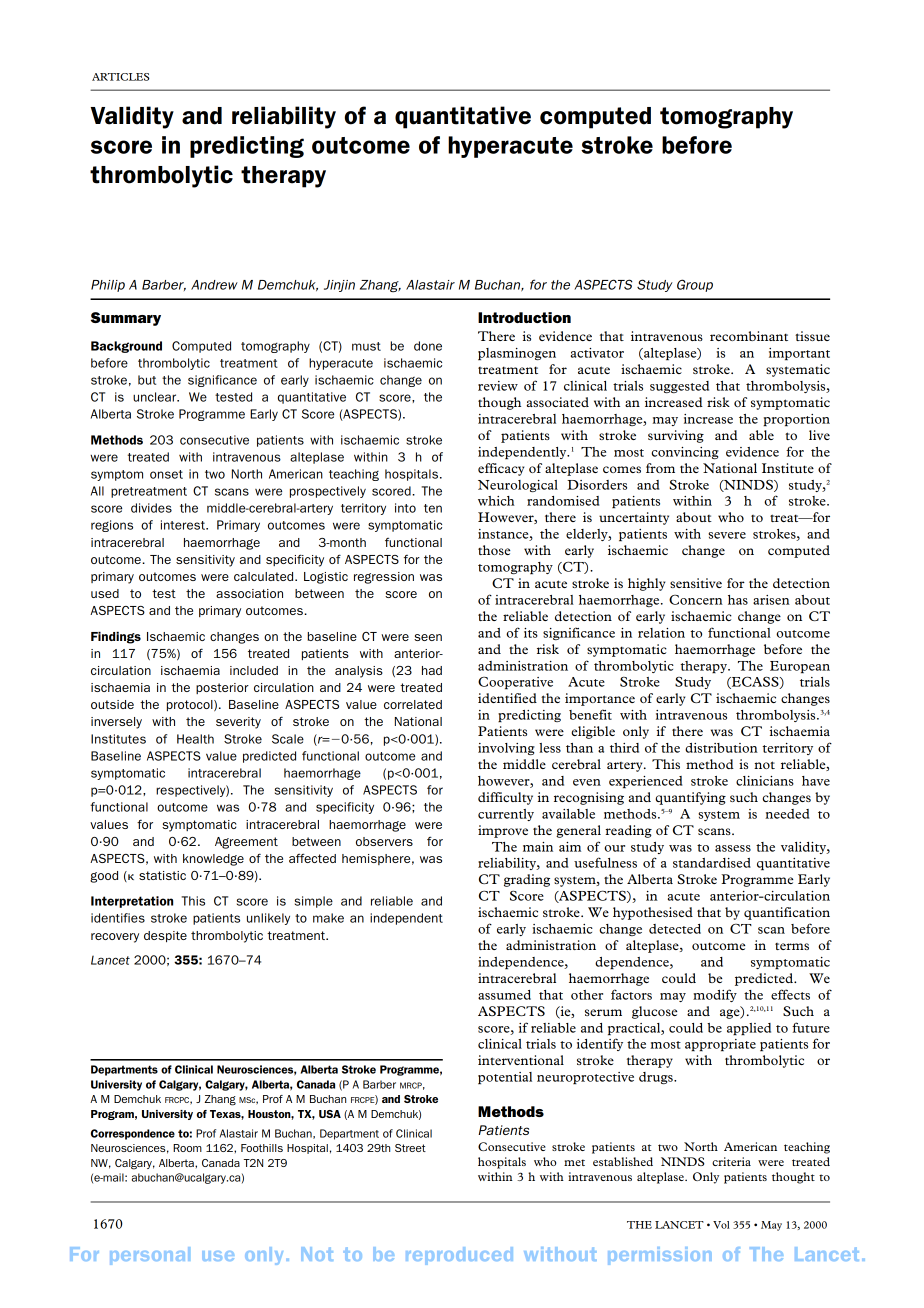 The height and width of the screenshot is (1308, 924). Describe the element at coordinates (166, 474) in the screenshot. I see `onset` at that location.
